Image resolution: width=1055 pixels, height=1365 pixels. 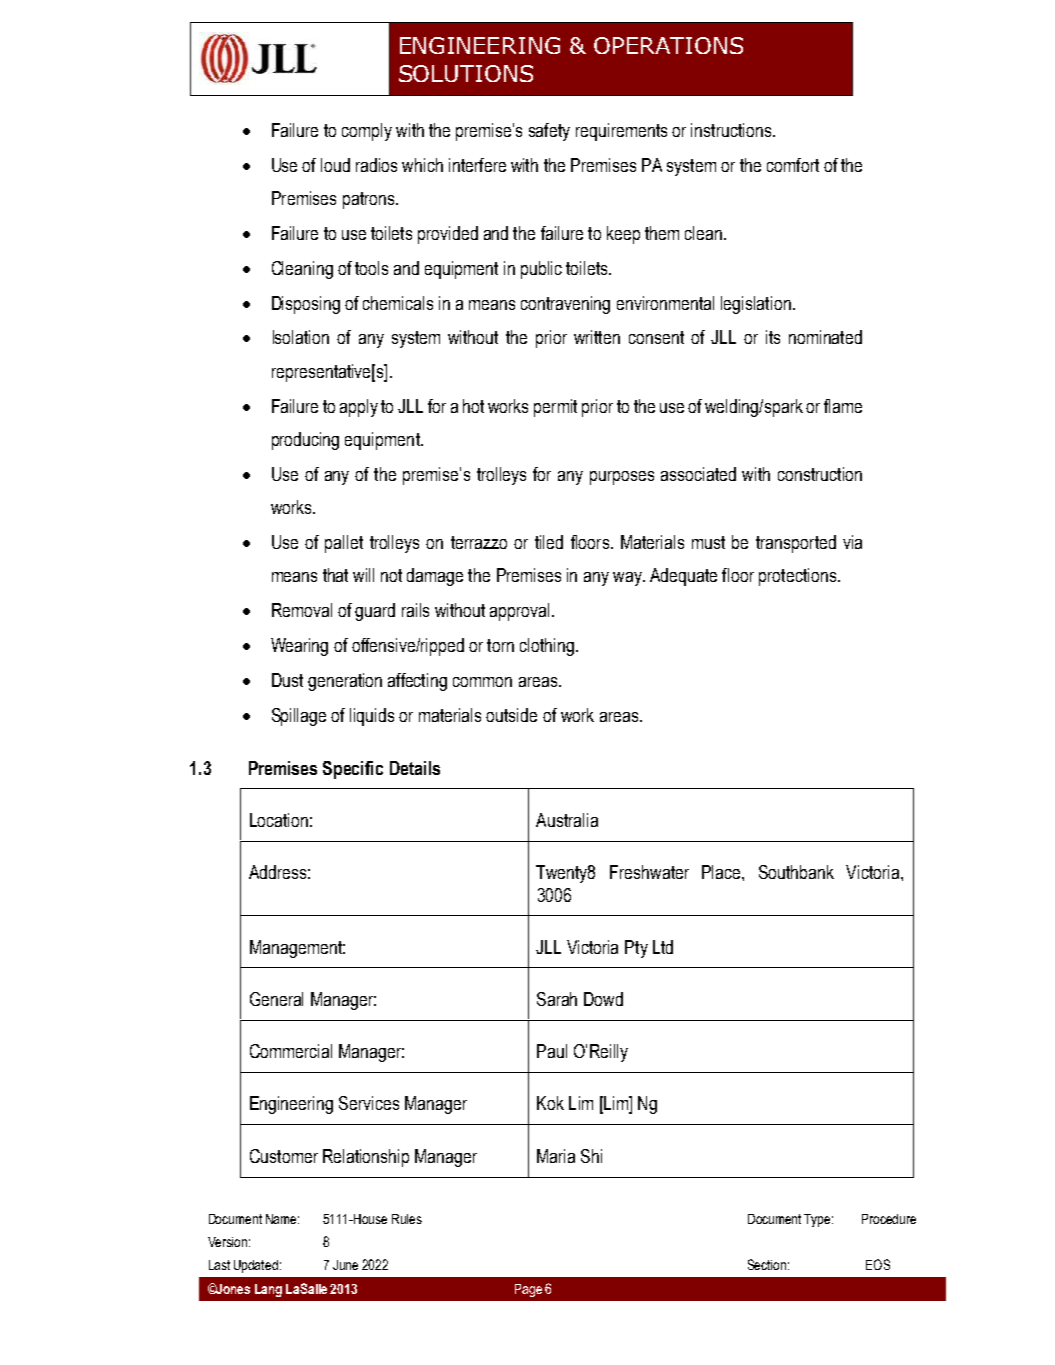 I want to click on comply, so click(x=367, y=132).
